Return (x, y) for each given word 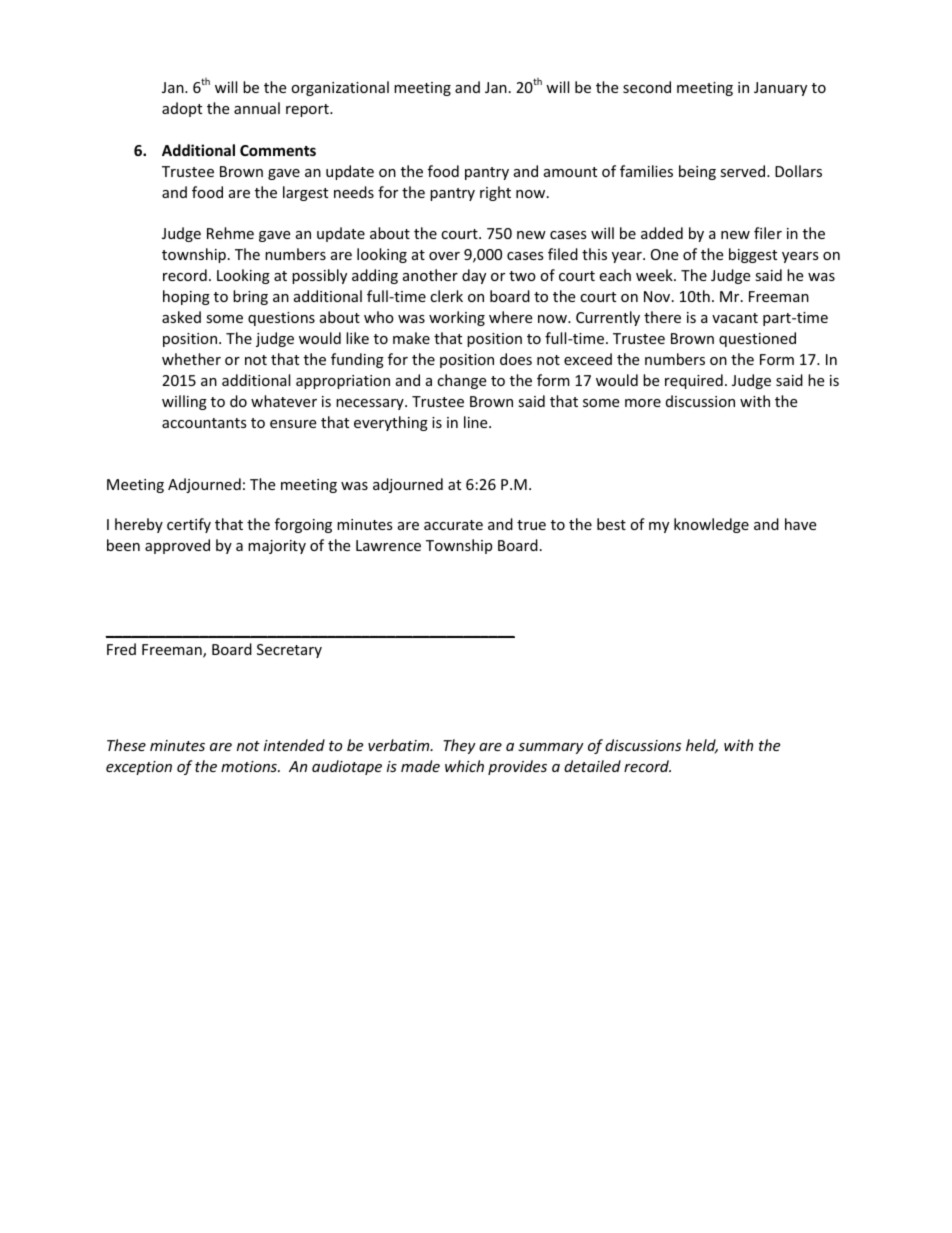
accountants (204, 423)
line (477, 422)
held (702, 746)
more (643, 403)
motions (250, 766)
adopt (182, 109)
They (459, 746)
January (780, 89)
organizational (340, 88)
